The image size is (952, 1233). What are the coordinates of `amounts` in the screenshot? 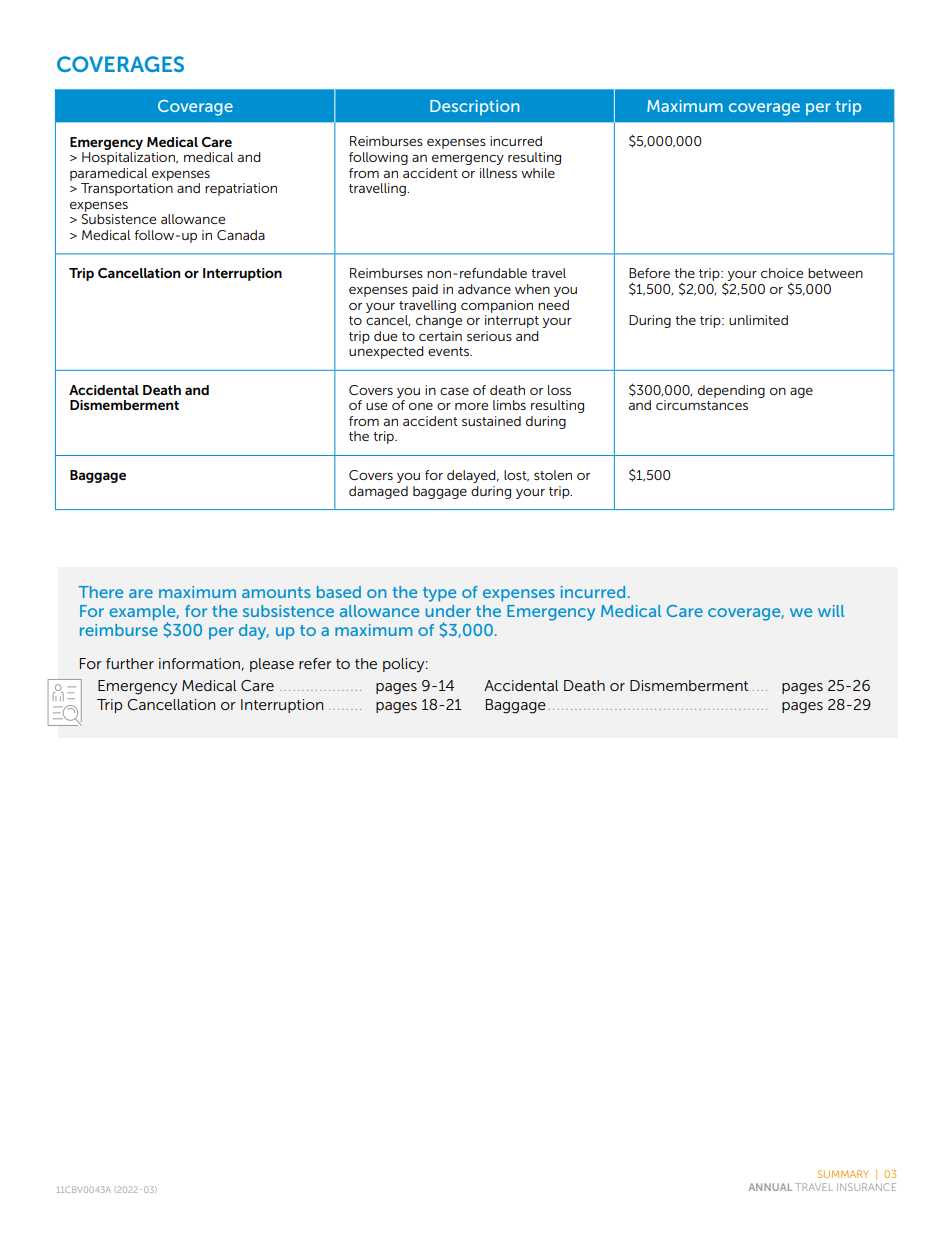 It's located at (276, 592).
